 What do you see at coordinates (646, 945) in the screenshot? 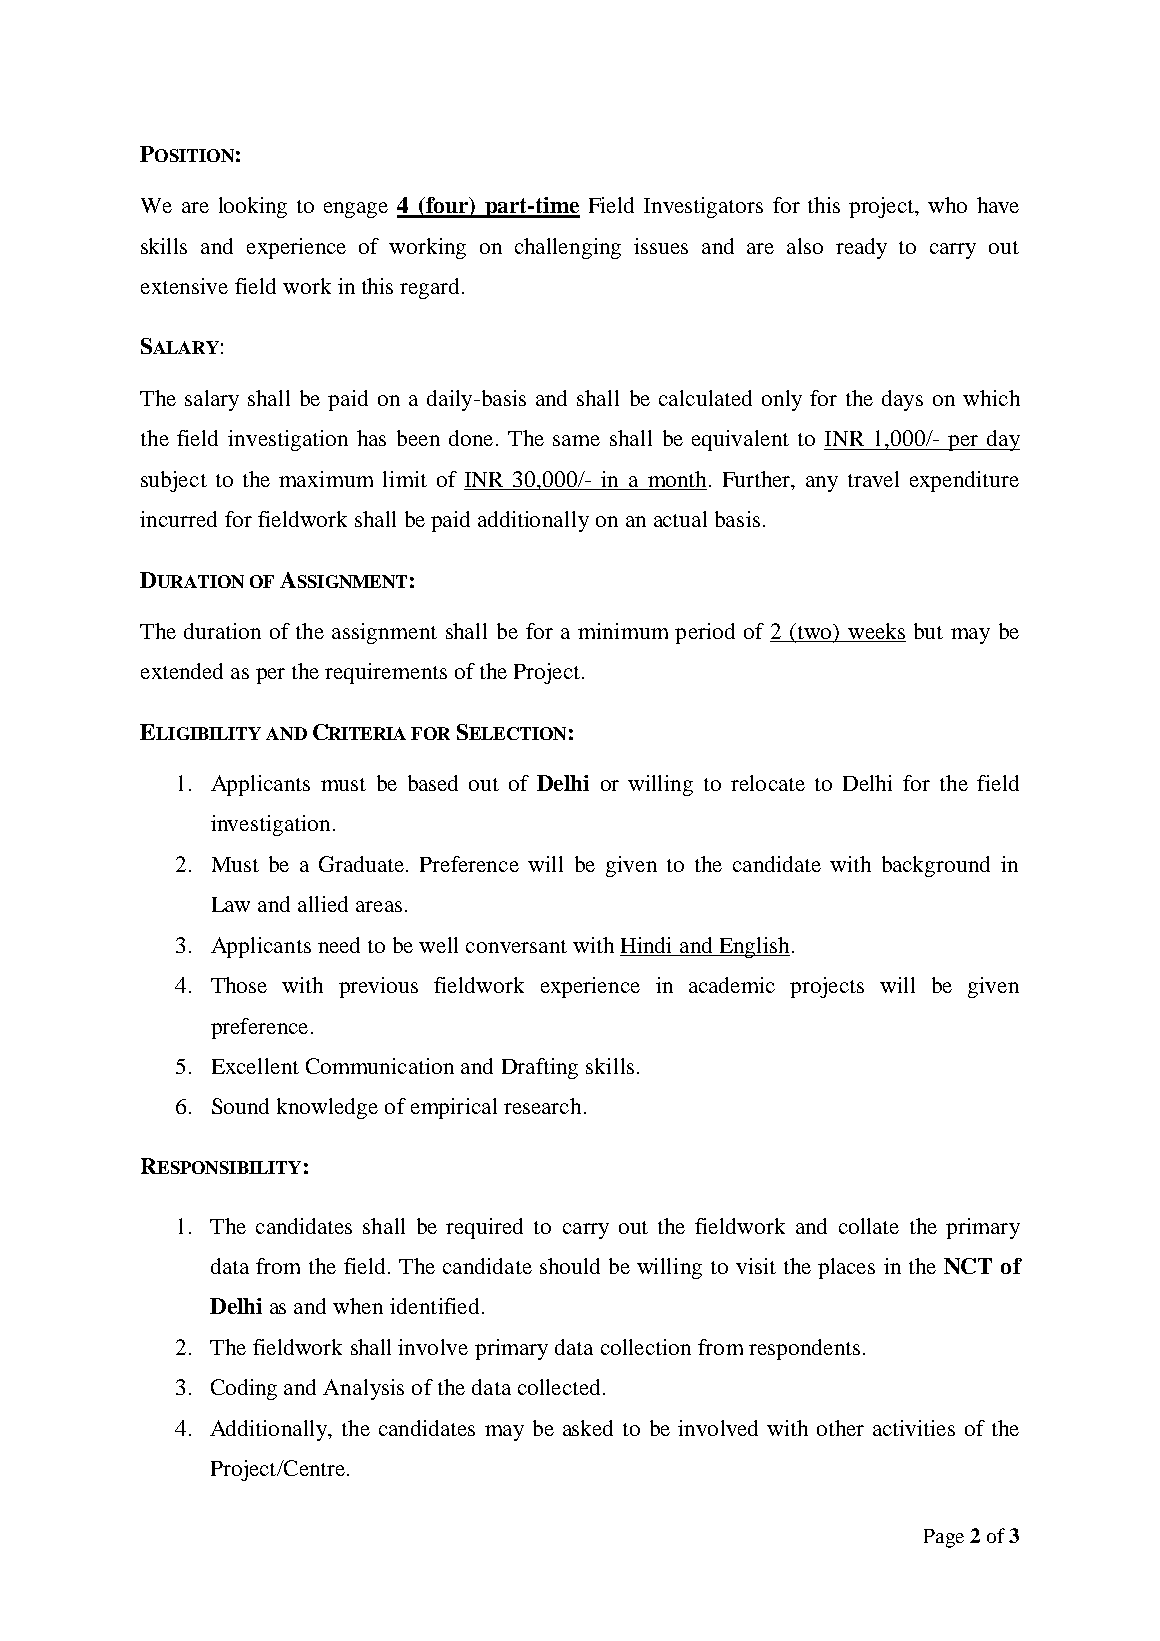
I see `Hindi` at bounding box center [646, 945].
